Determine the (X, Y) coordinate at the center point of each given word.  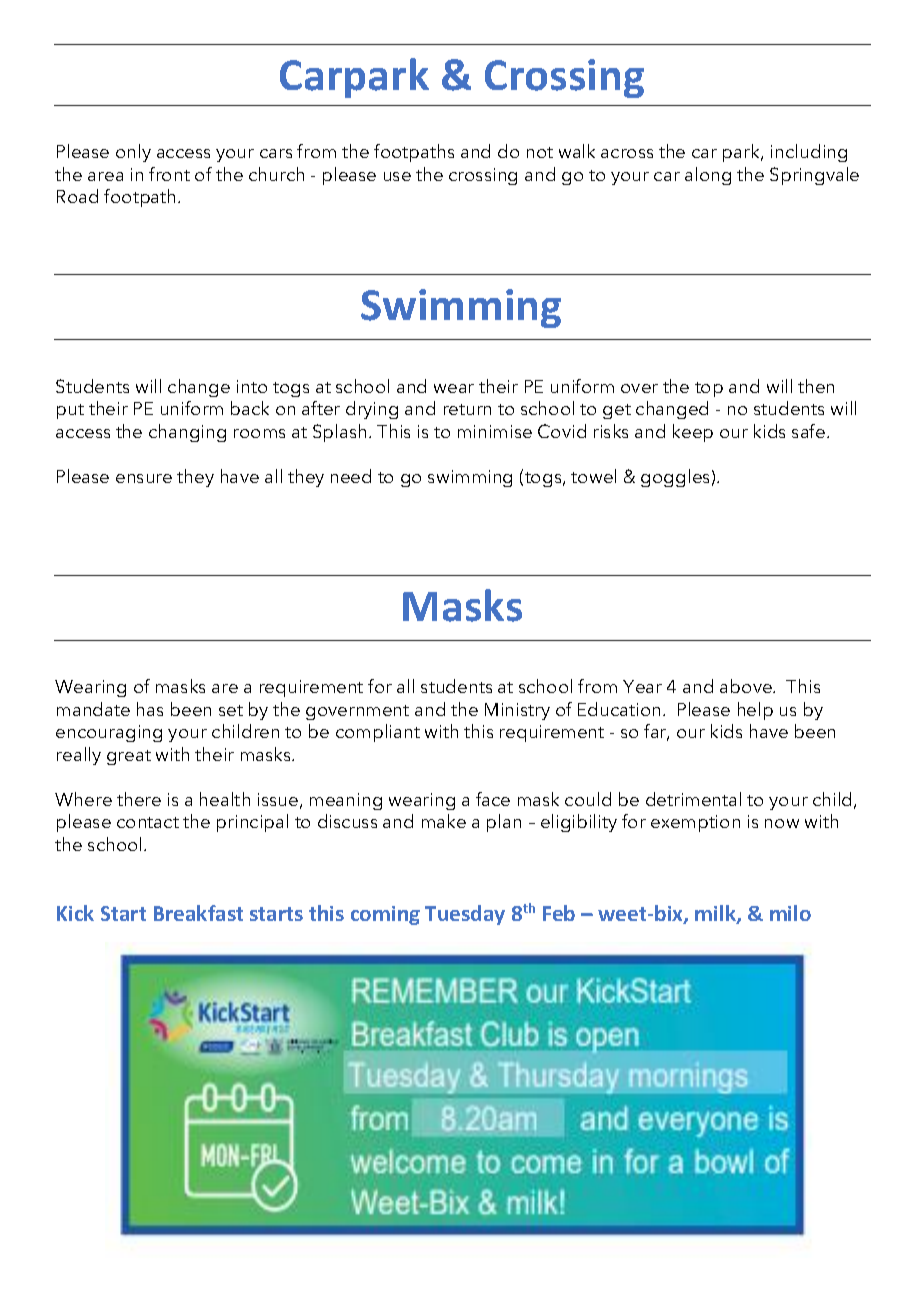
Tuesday (465, 915)
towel (593, 476)
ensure (144, 478)
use (397, 176)
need (351, 476)
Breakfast (198, 913)
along (708, 176)
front (169, 174)
